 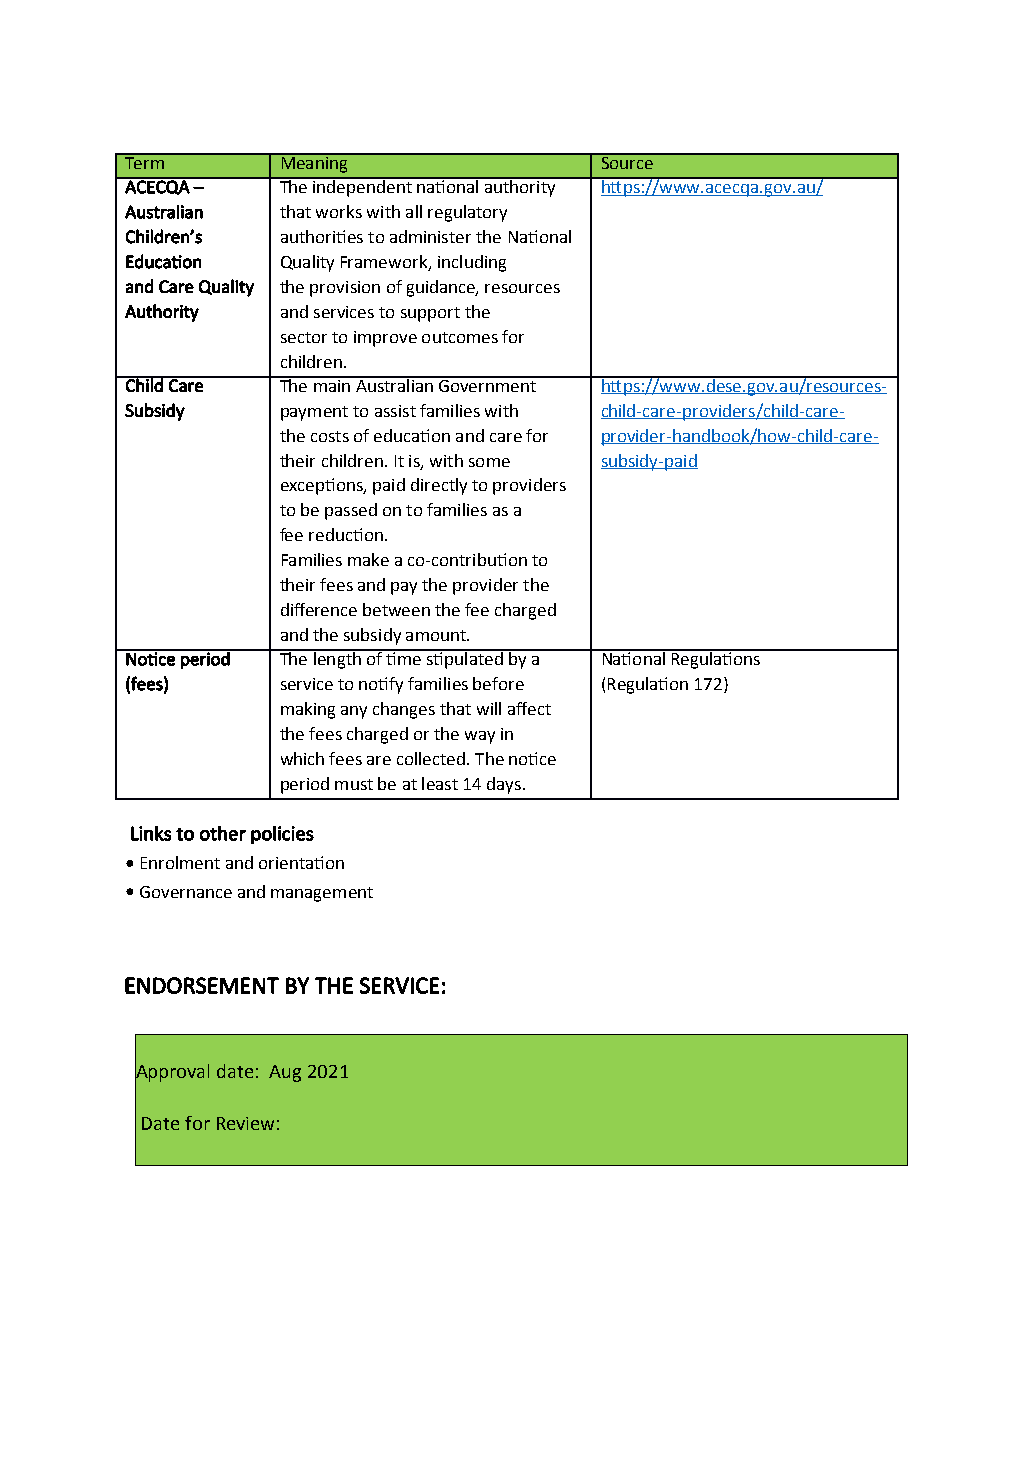 What do you see at coordinates (368, 559) in the screenshot?
I see `make` at bounding box center [368, 559].
